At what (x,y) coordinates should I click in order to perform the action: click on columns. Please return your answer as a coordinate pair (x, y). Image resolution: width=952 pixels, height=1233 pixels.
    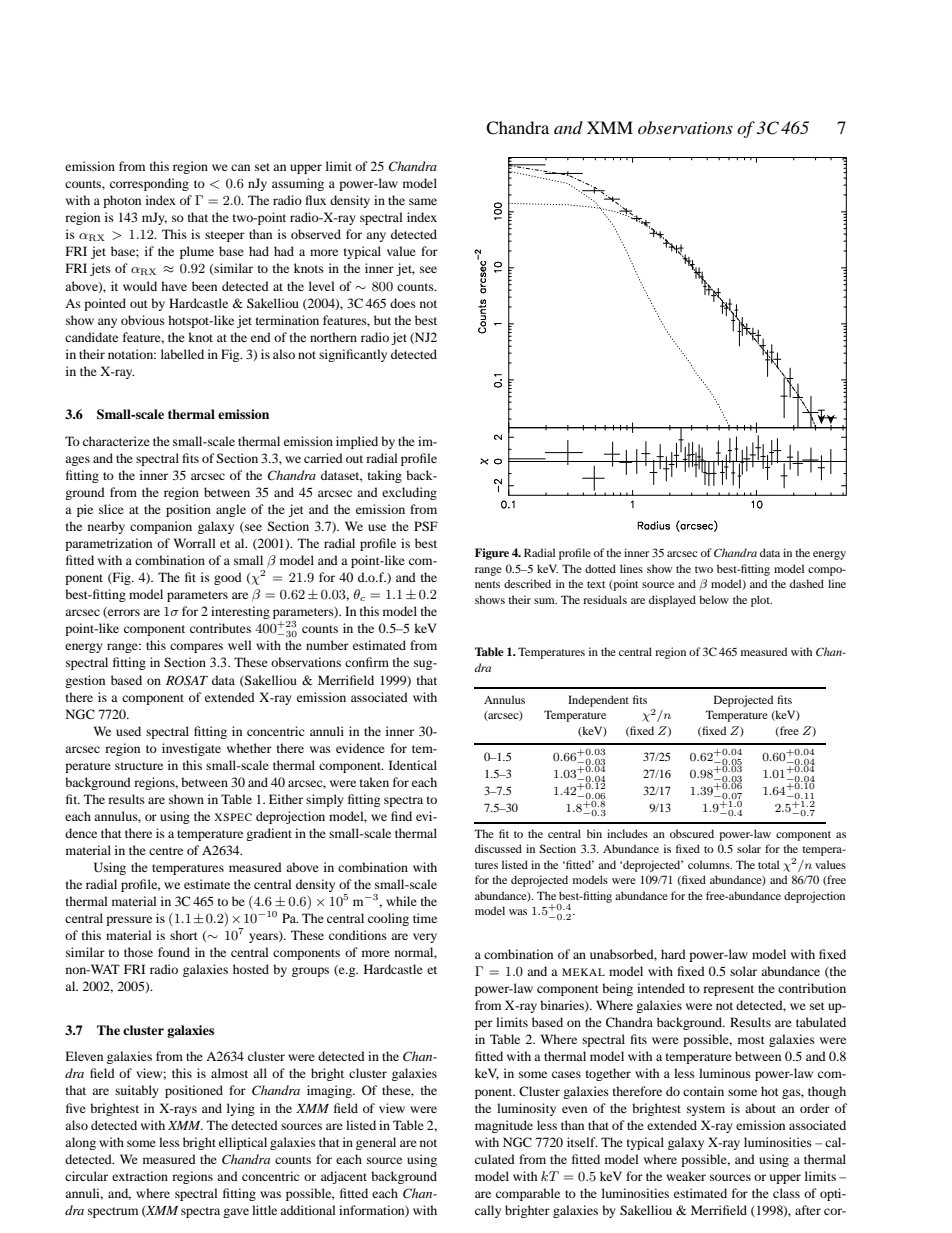
    Looking at the image, I should click on (710, 864).
